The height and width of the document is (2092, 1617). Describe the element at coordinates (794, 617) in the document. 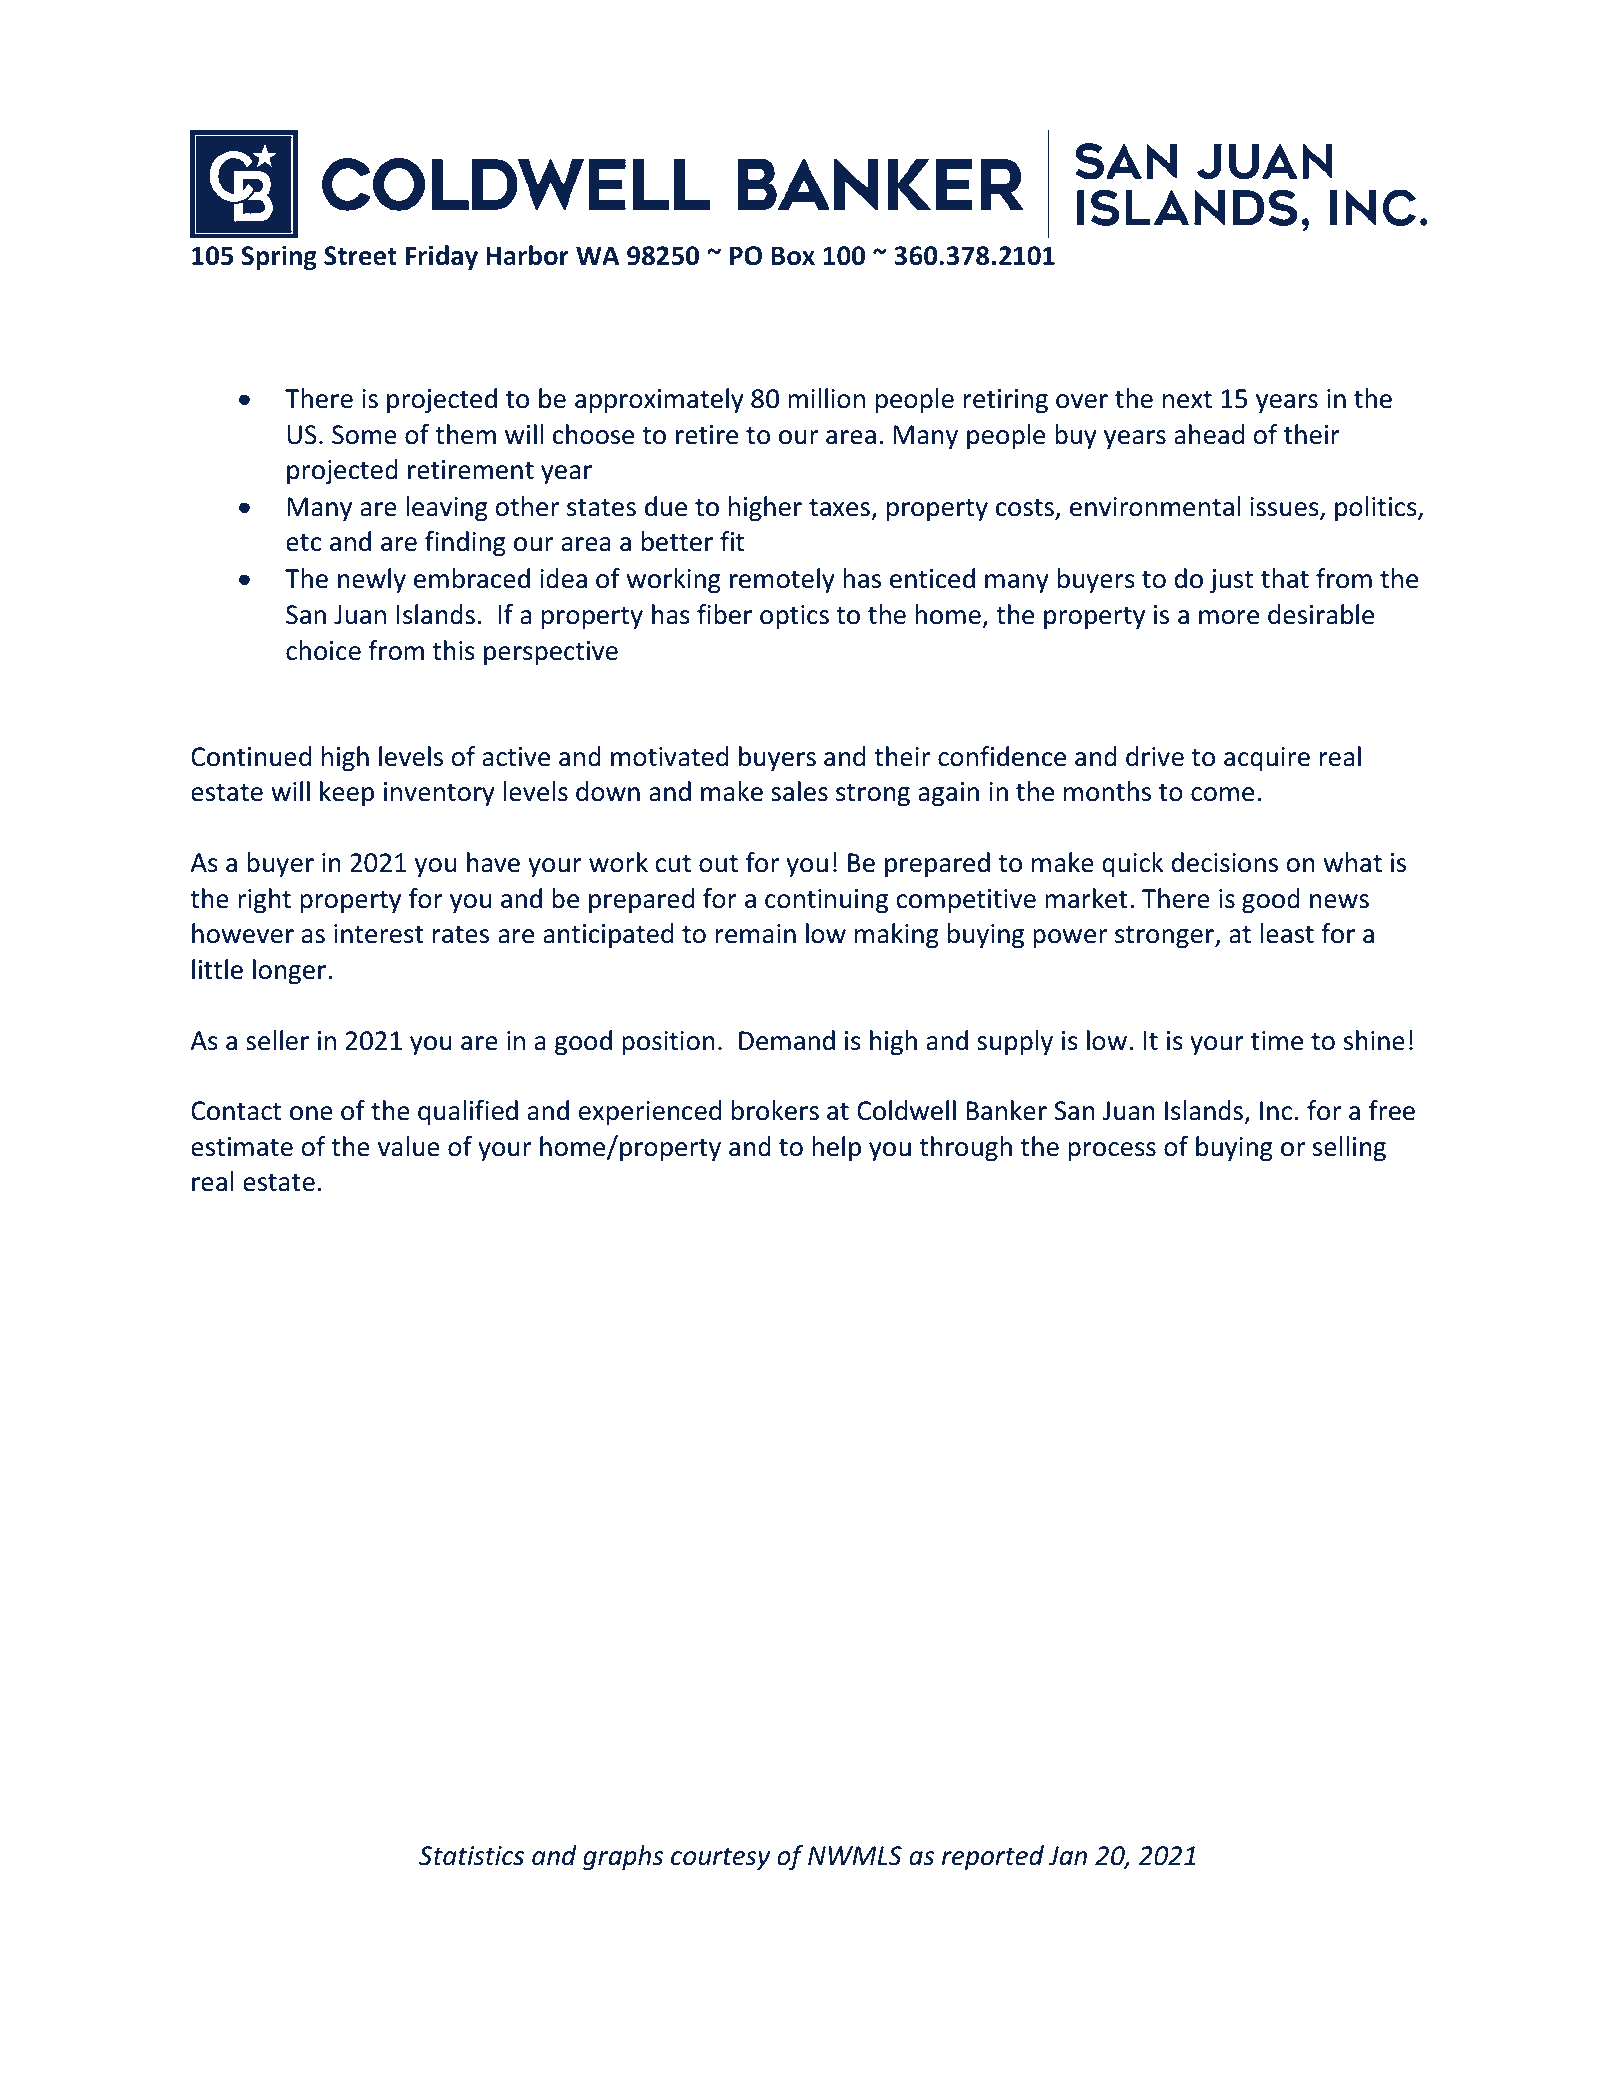

I see `optics` at that location.
